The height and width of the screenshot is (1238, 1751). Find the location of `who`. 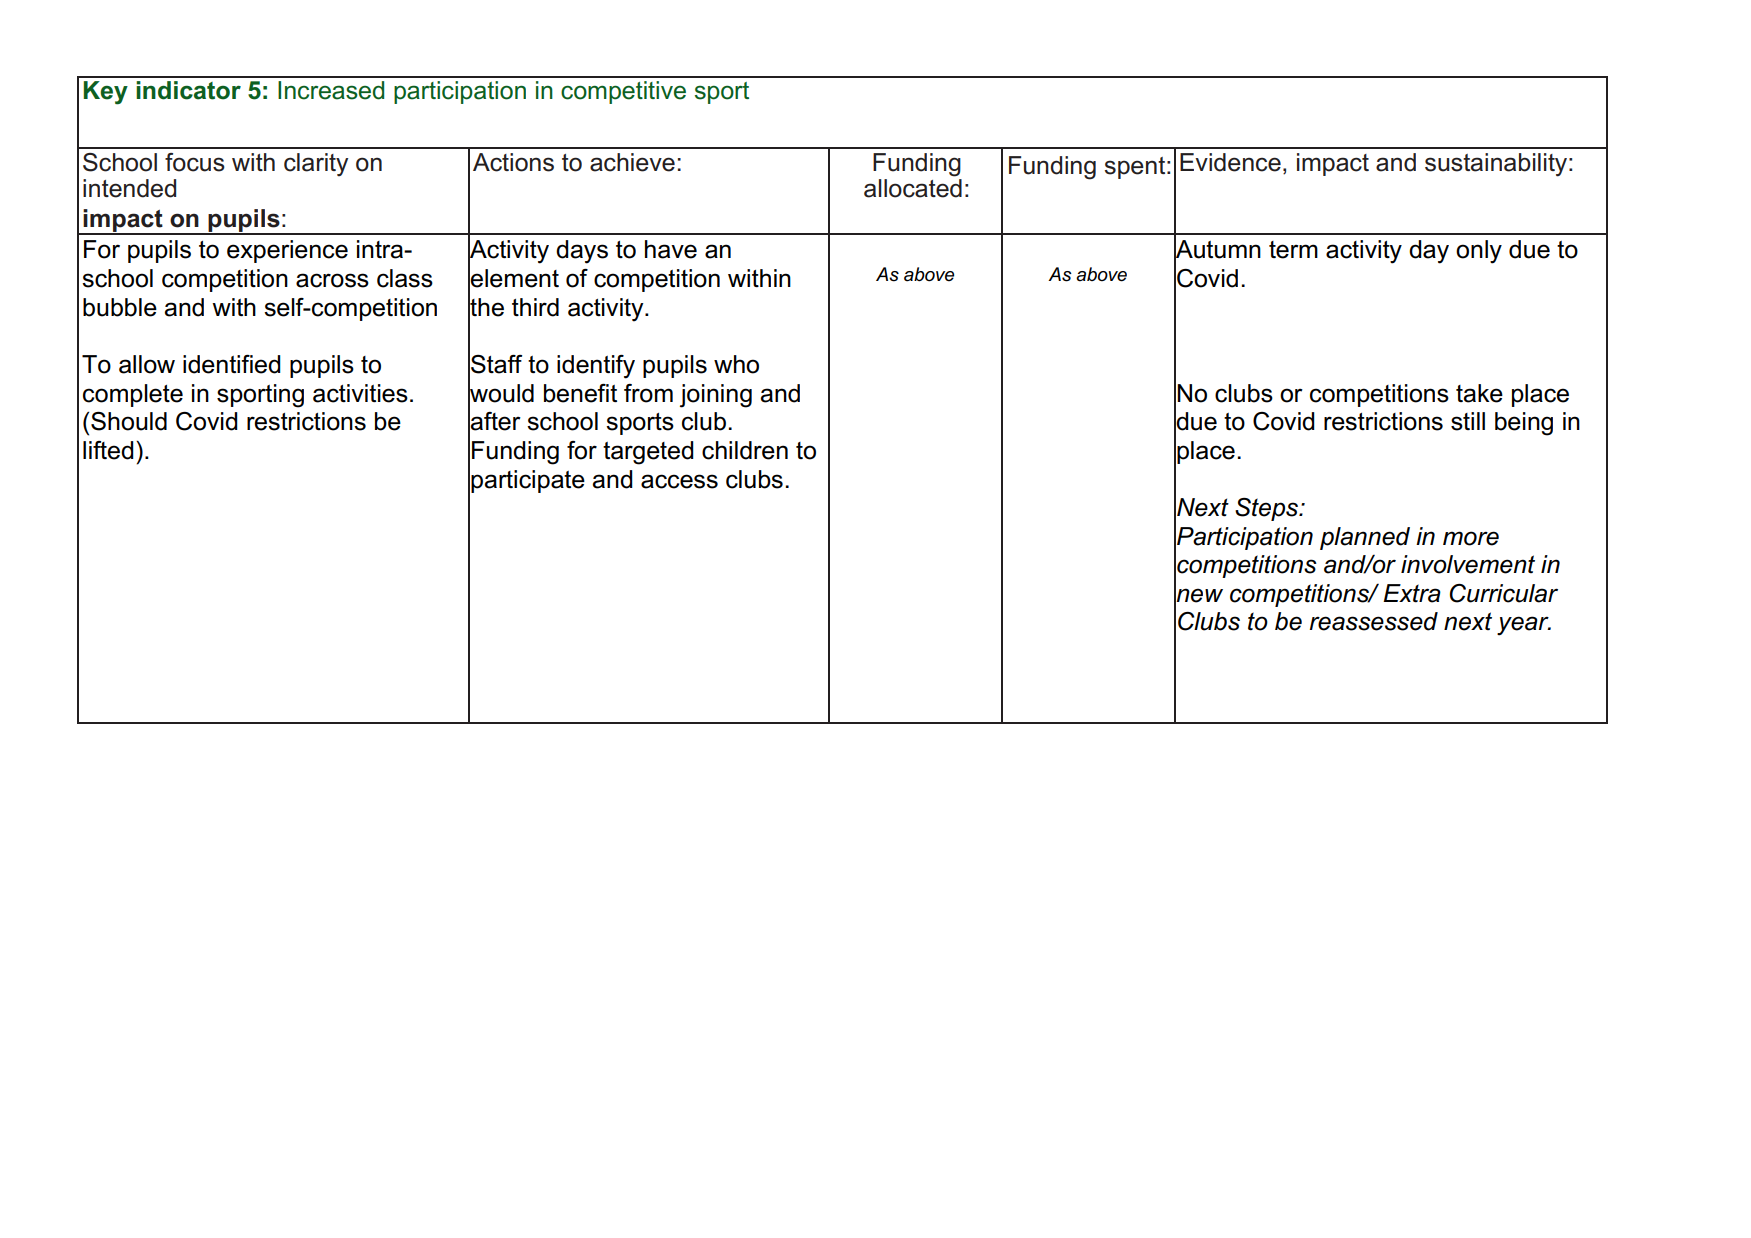

who is located at coordinates (736, 364).
